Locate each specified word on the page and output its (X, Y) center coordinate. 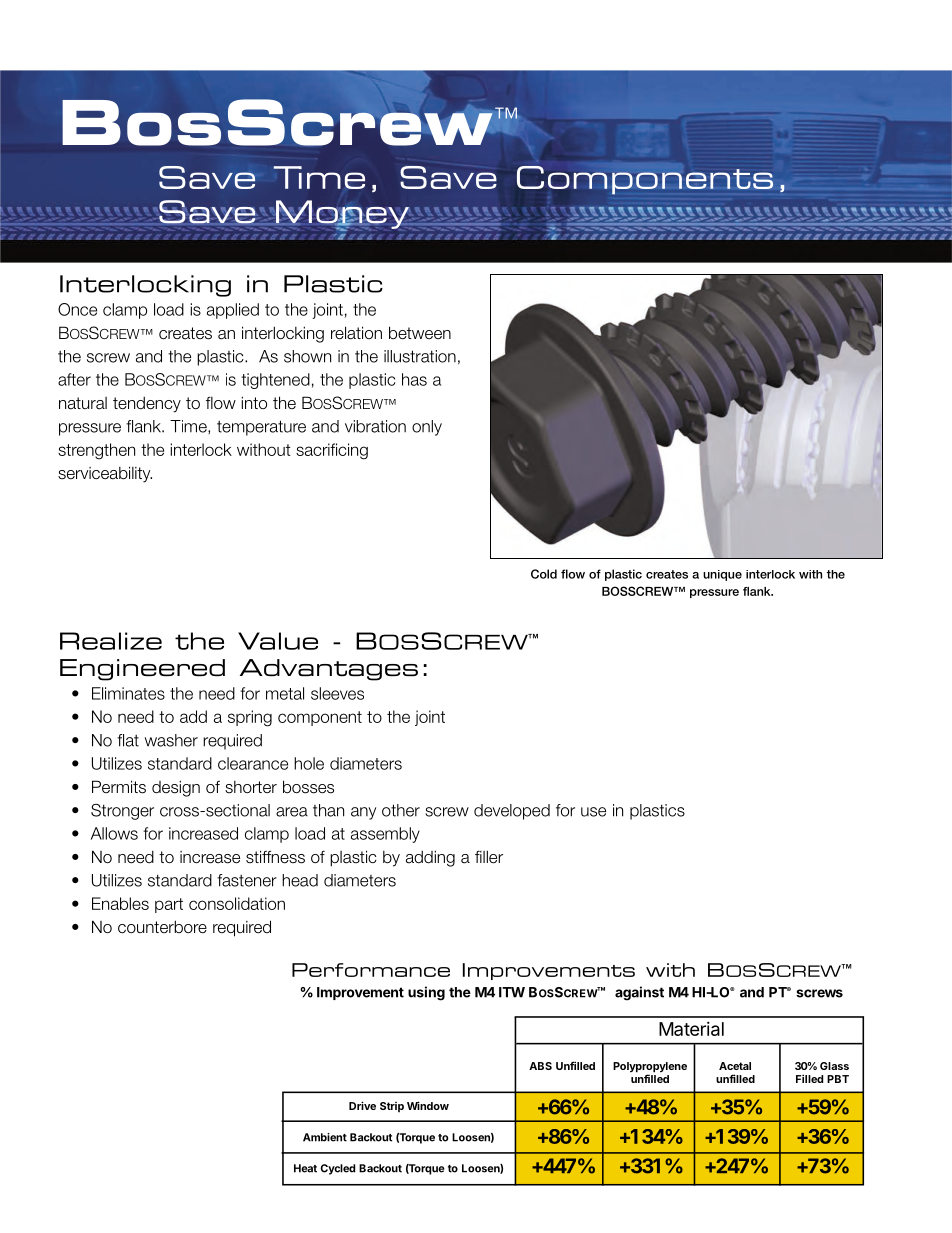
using (426, 993)
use (593, 812)
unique (722, 575)
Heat (305, 1168)
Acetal (735, 1066)
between (420, 333)
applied (233, 311)
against (639, 993)
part (169, 905)
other (401, 810)
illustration (420, 356)
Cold (544, 574)
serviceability (105, 474)
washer (171, 740)
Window (428, 1105)
